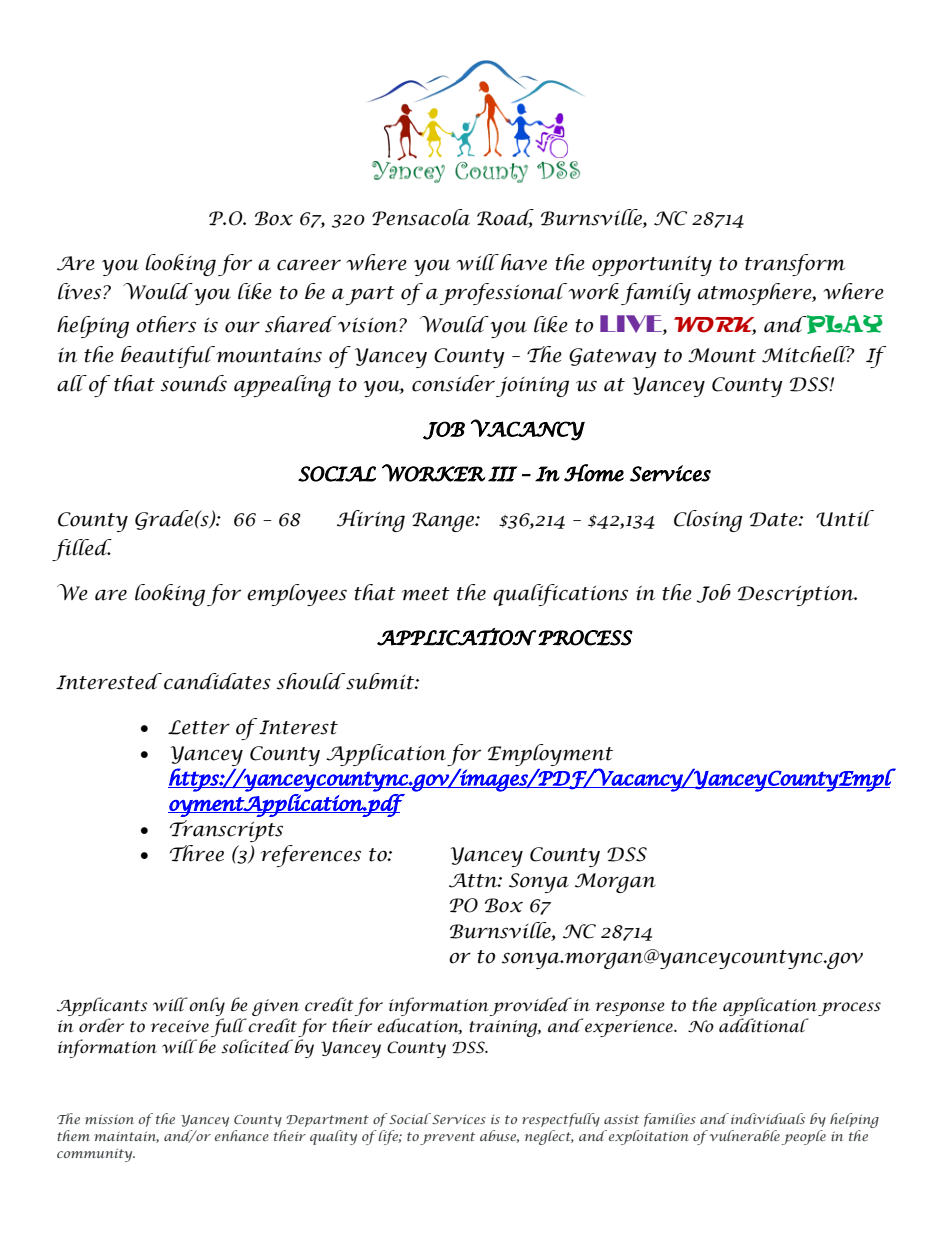 The image size is (952, 1233). I want to click on others, so click(166, 324).
